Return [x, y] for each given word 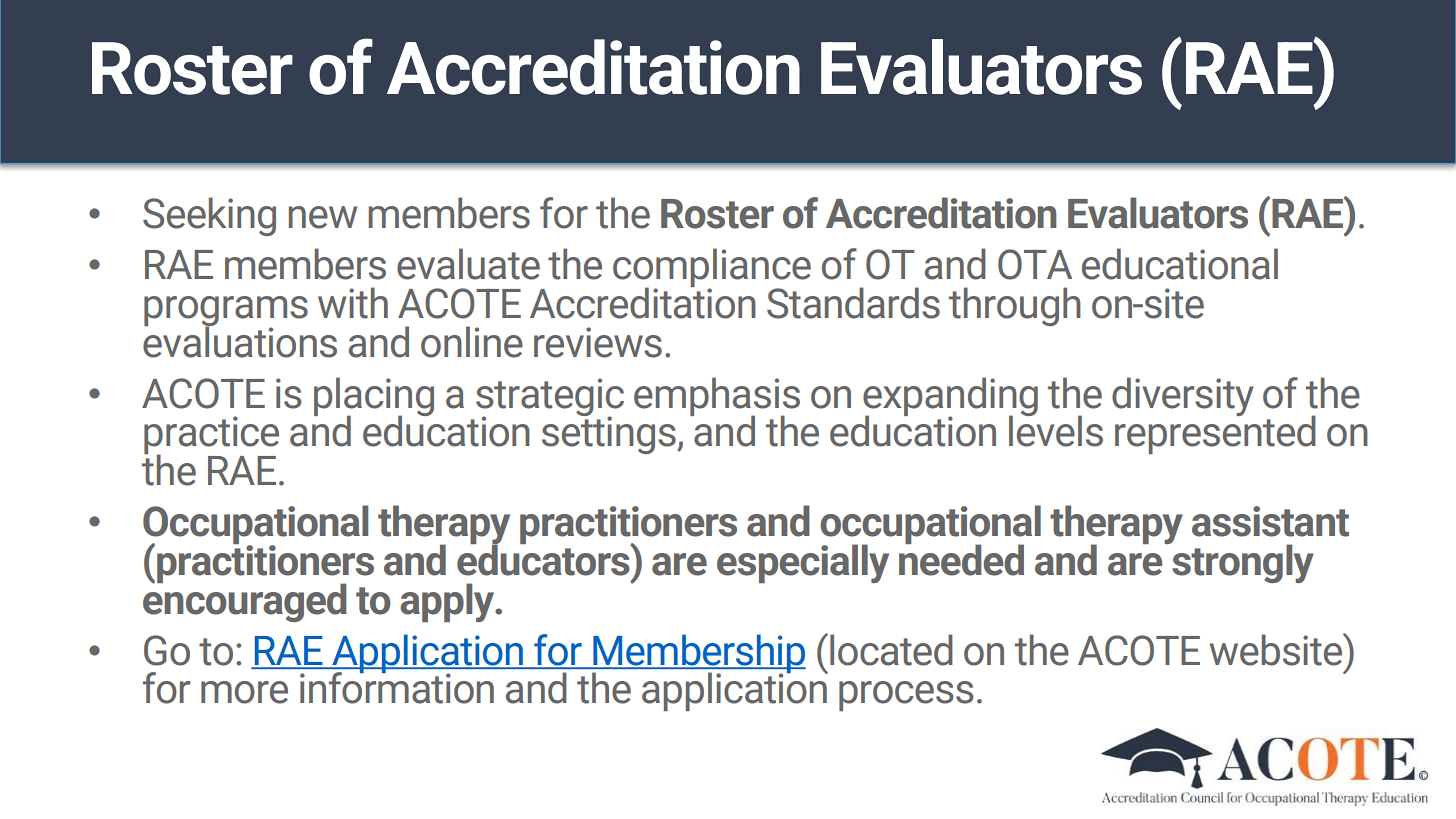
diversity [1183, 396]
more [244, 692]
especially [803, 563]
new [323, 217]
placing [374, 397]
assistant [1270, 521]
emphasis [717, 397]
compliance [712, 269]
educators [544, 559]
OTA [1035, 264]
